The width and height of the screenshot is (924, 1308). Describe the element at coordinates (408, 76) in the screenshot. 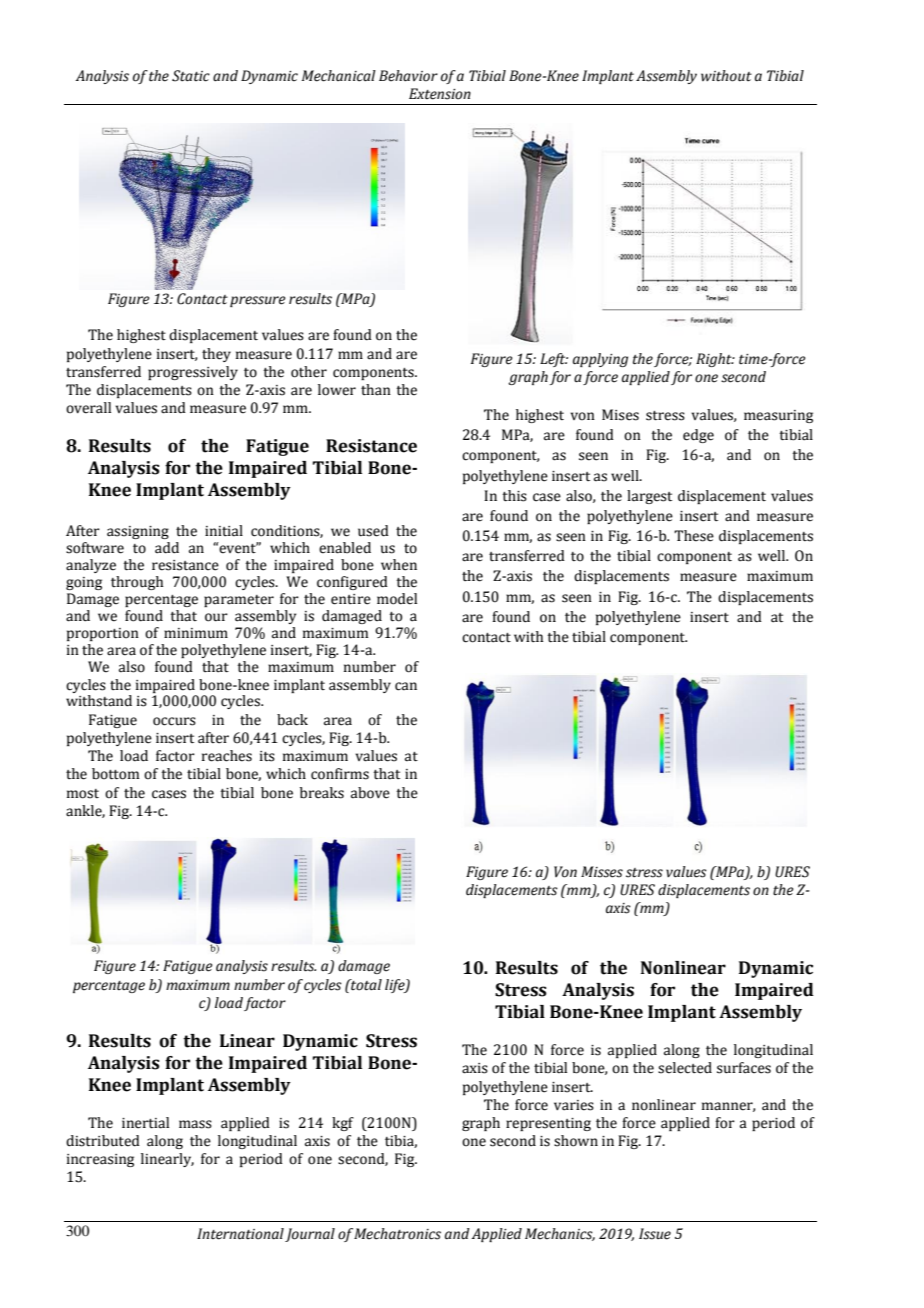

I see `Behavior` at that location.
